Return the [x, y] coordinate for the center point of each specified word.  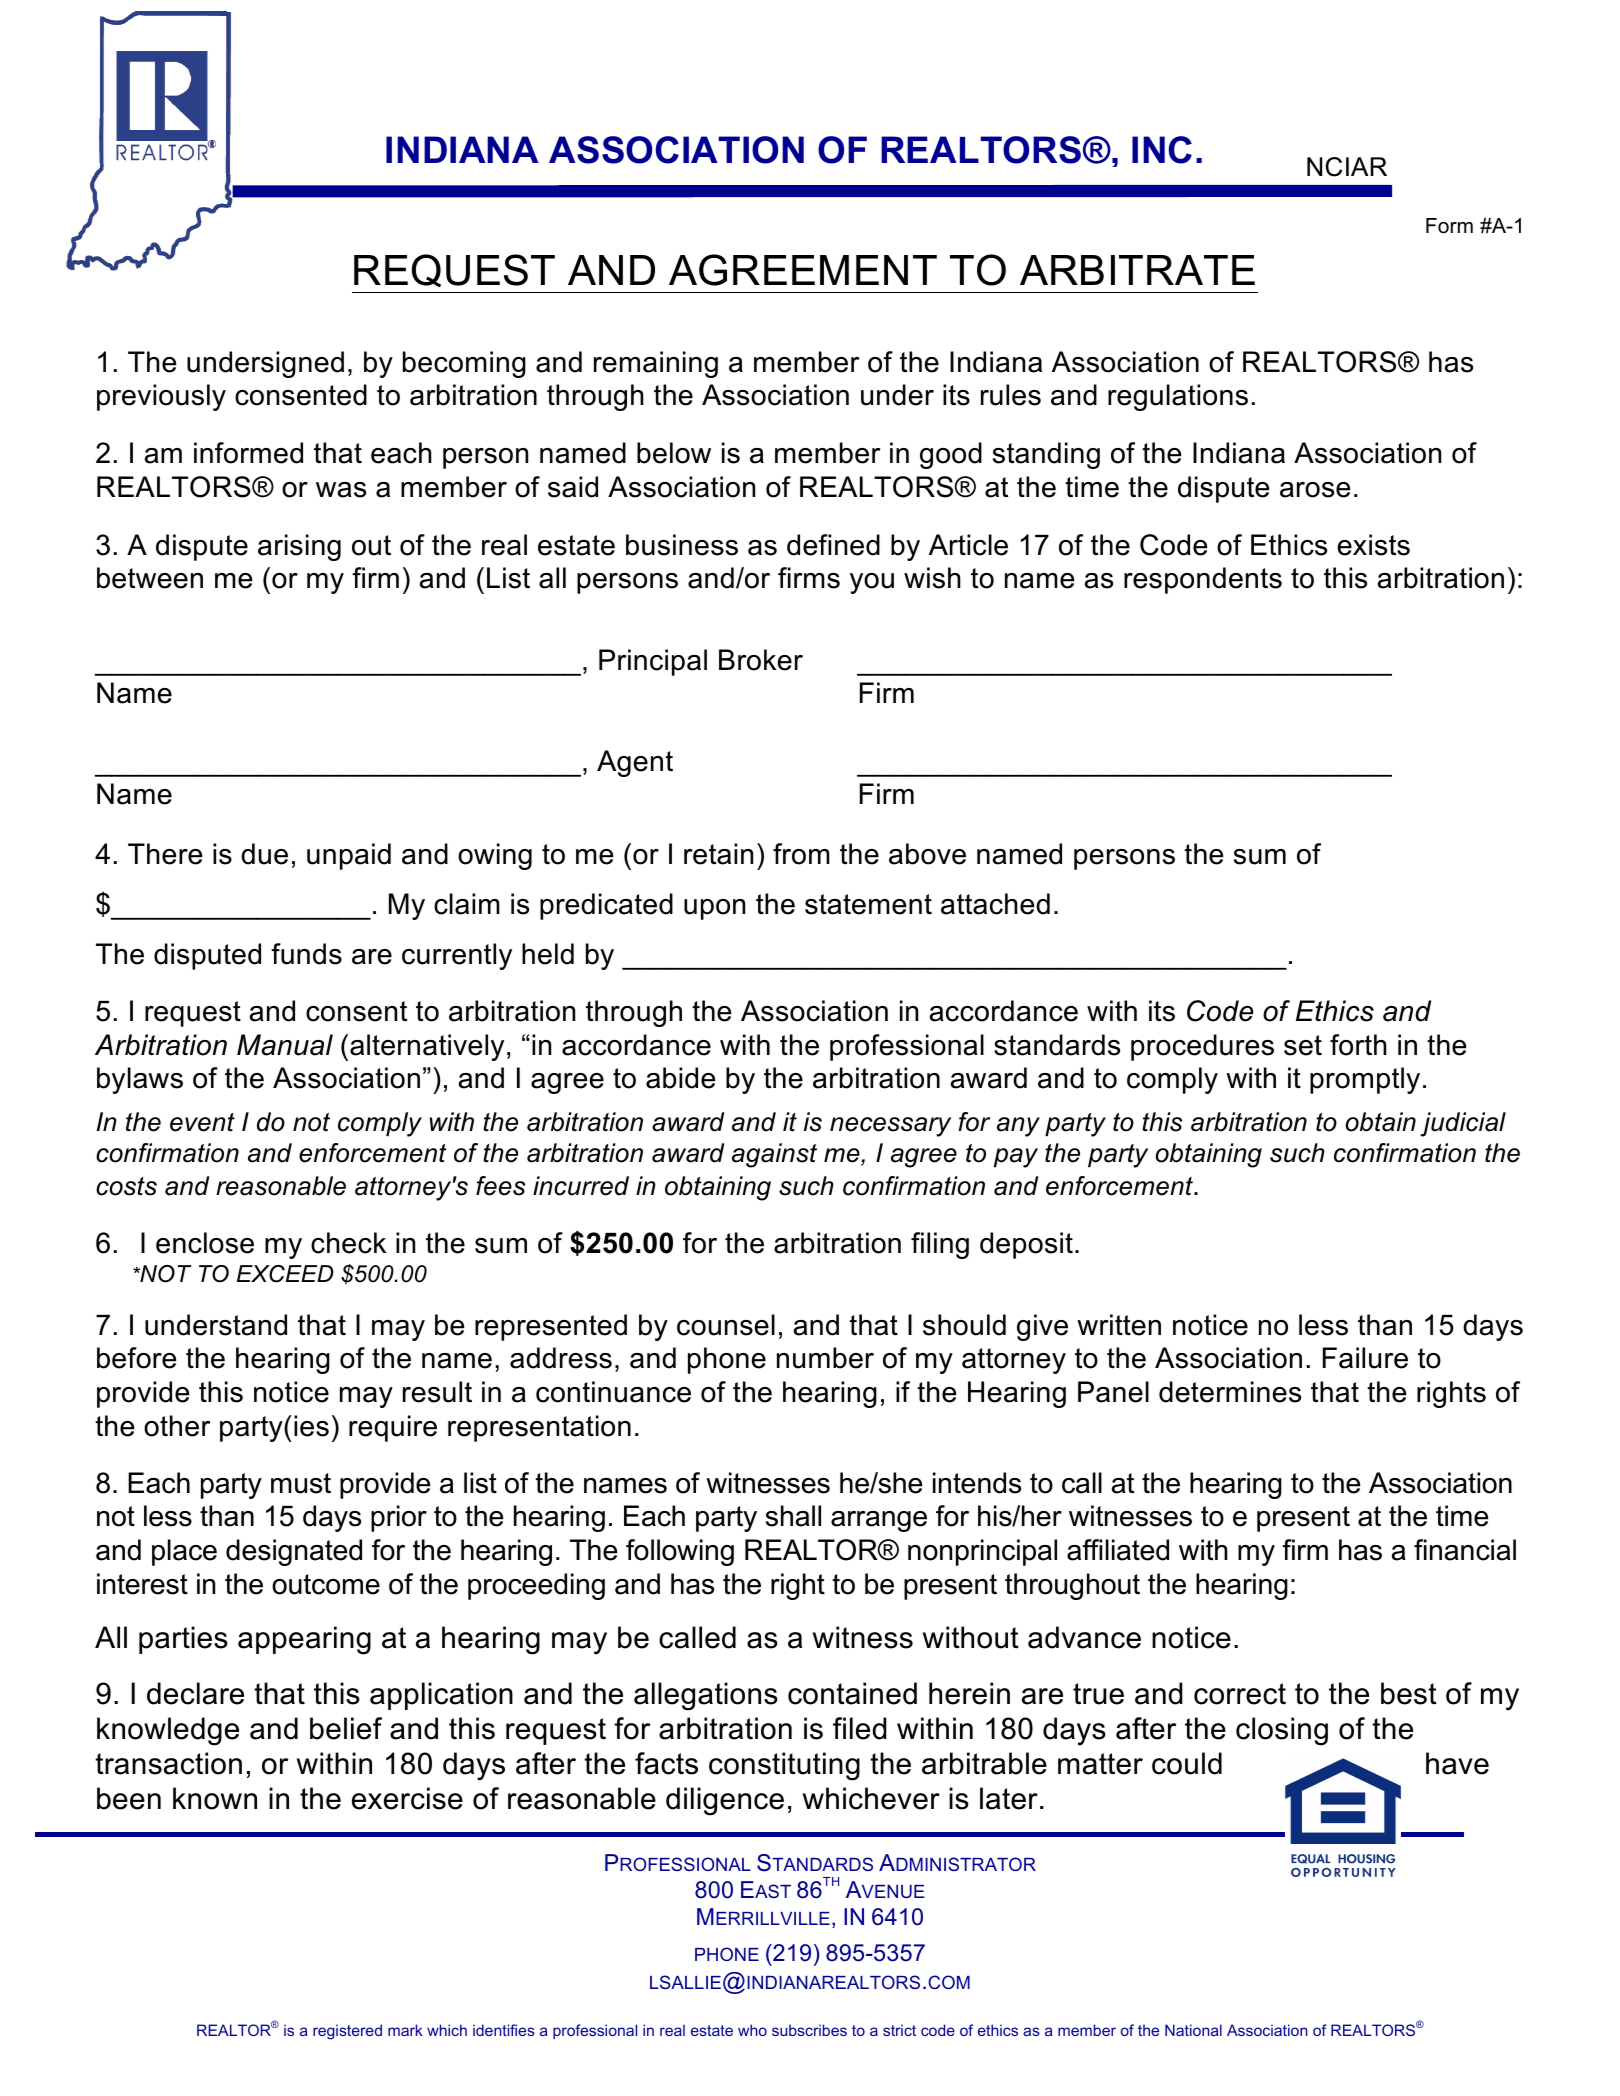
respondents [1203, 580]
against [774, 1155]
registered [347, 2032]
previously [161, 397]
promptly [1365, 1080]
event [202, 1122]
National [1193, 2030]
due [264, 854]
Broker [761, 660]
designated [294, 1552]
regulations [1178, 397]
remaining [656, 364]
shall [793, 1516]
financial [1465, 1550]
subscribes [809, 2030]
